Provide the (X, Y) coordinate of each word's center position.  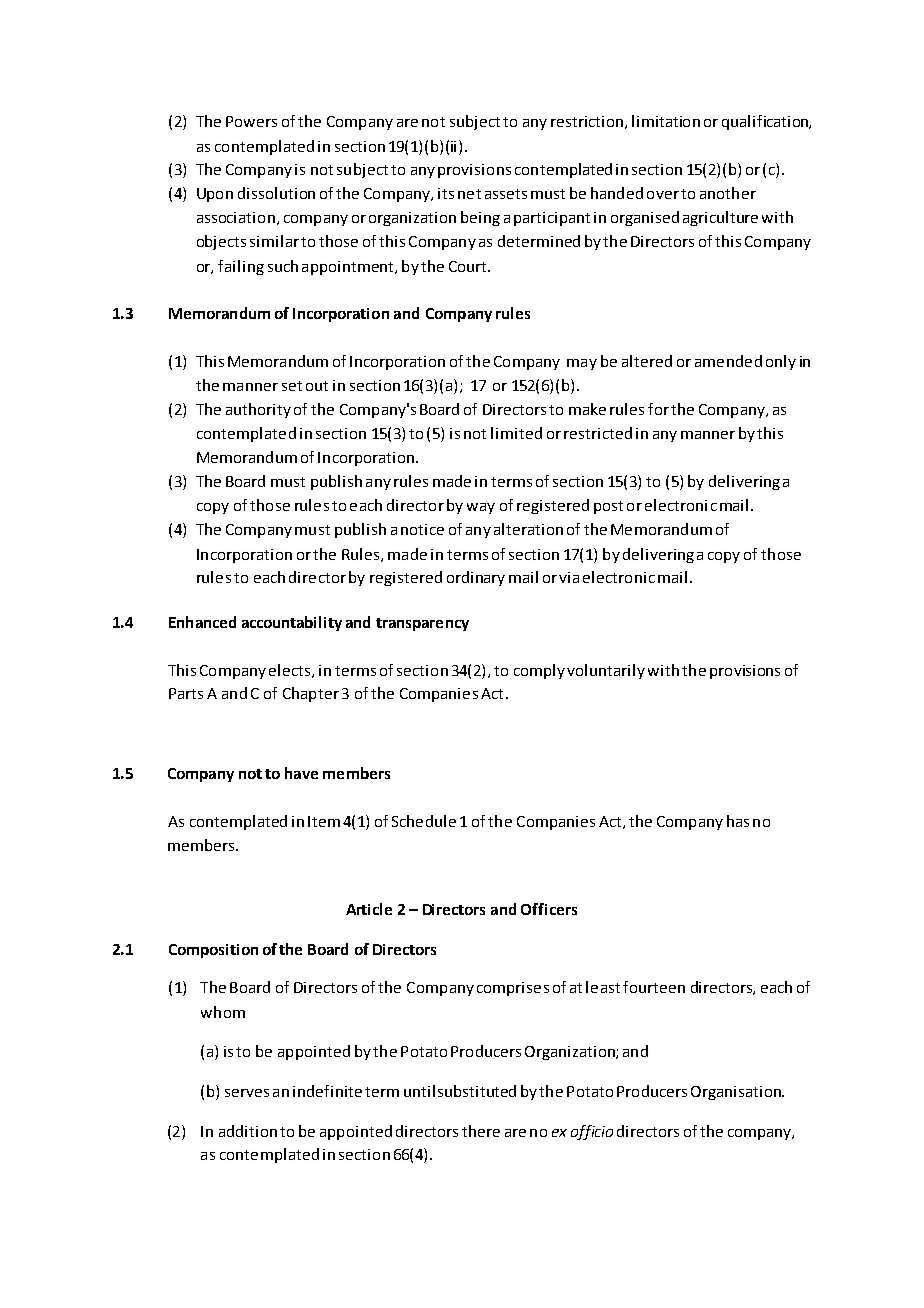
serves (247, 1093)
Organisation (737, 1093)
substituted (477, 1091)
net (469, 194)
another (728, 193)
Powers (251, 121)
